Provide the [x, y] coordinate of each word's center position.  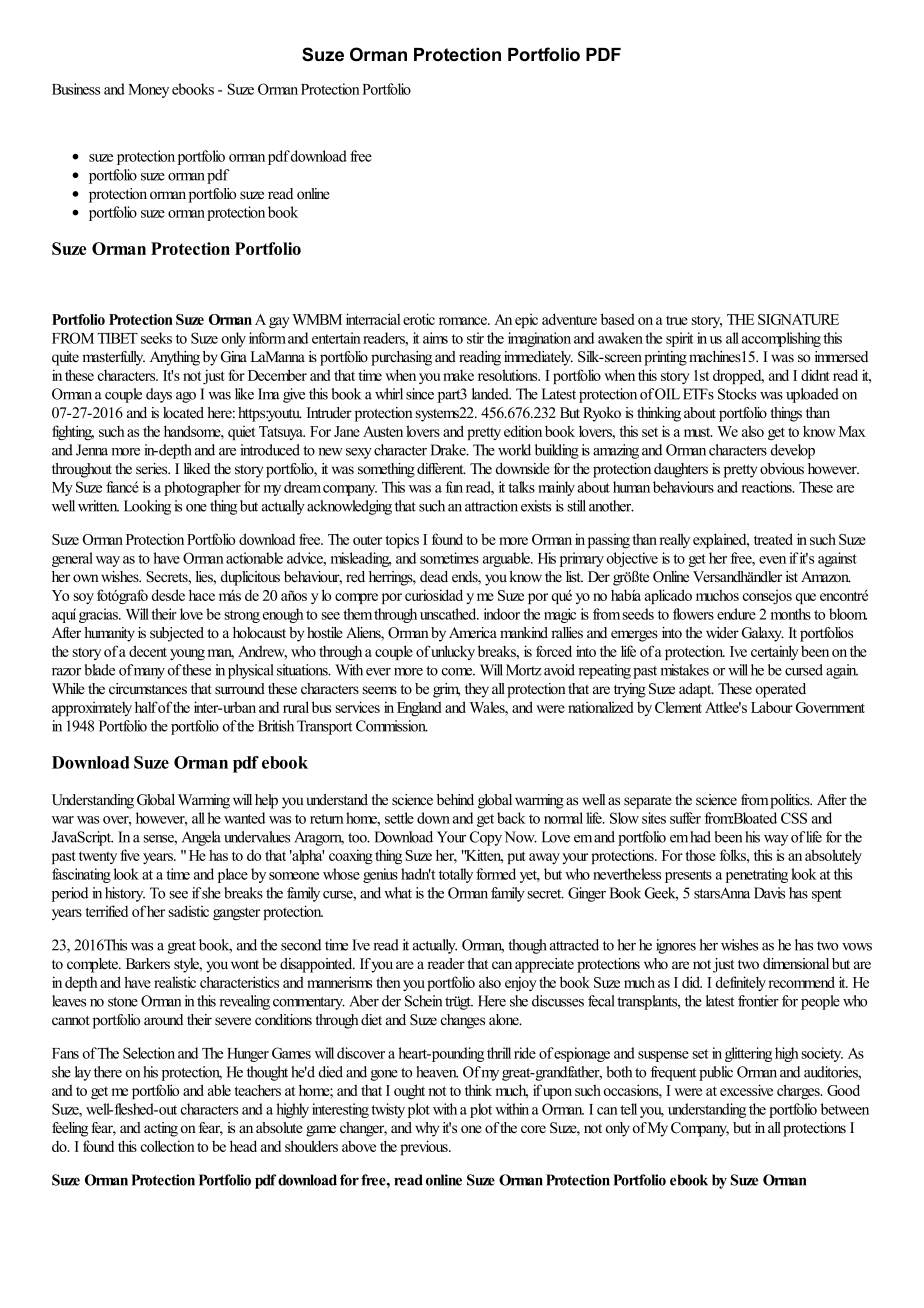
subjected [177, 634]
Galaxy [763, 634]
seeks [156, 338]
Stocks [737, 394]
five [130, 855]
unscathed [449, 614]
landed [491, 394]
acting [161, 1129]
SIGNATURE [798, 319]
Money [148, 91]
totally [456, 875]
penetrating [757, 875]
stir [475, 338]
